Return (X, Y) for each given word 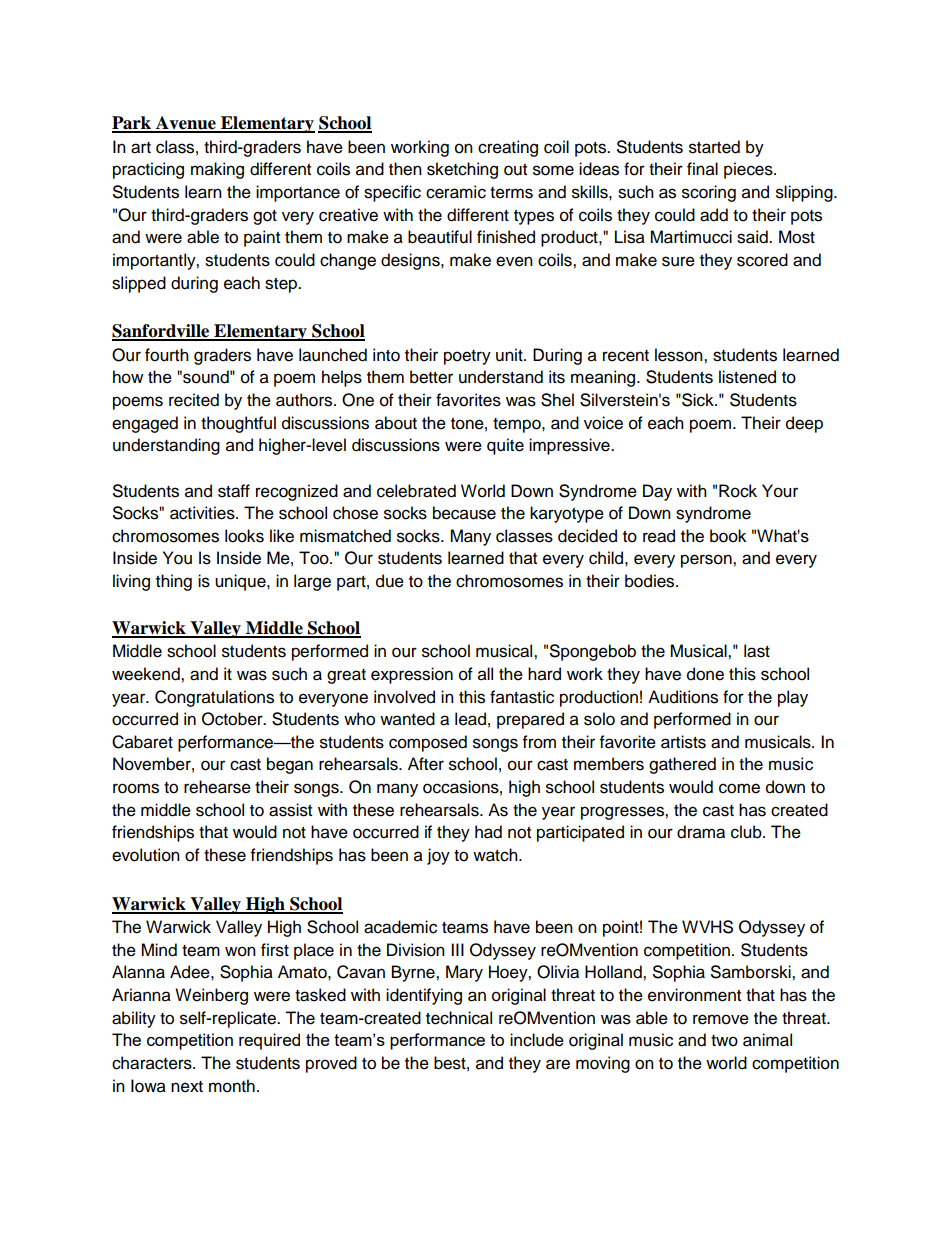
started (714, 147)
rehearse (217, 787)
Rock (738, 491)
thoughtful (238, 424)
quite (505, 446)
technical (459, 1018)
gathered (682, 765)
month (232, 1086)
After (426, 764)
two (724, 1041)
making (217, 170)
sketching (462, 170)
